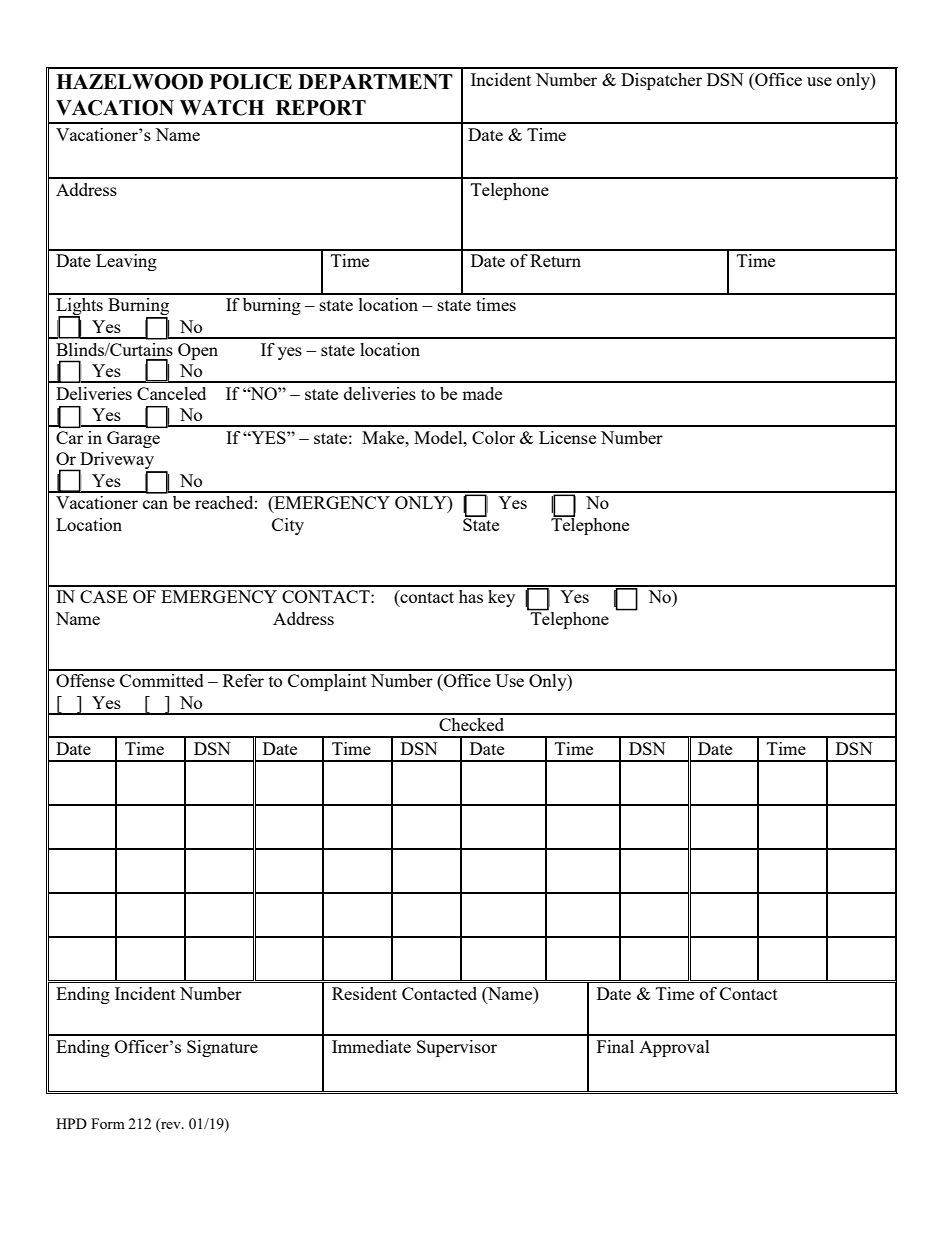 The image size is (952, 1233). What do you see at coordinates (482, 393) in the page?
I see `made` at bounding box center [482, 393].
